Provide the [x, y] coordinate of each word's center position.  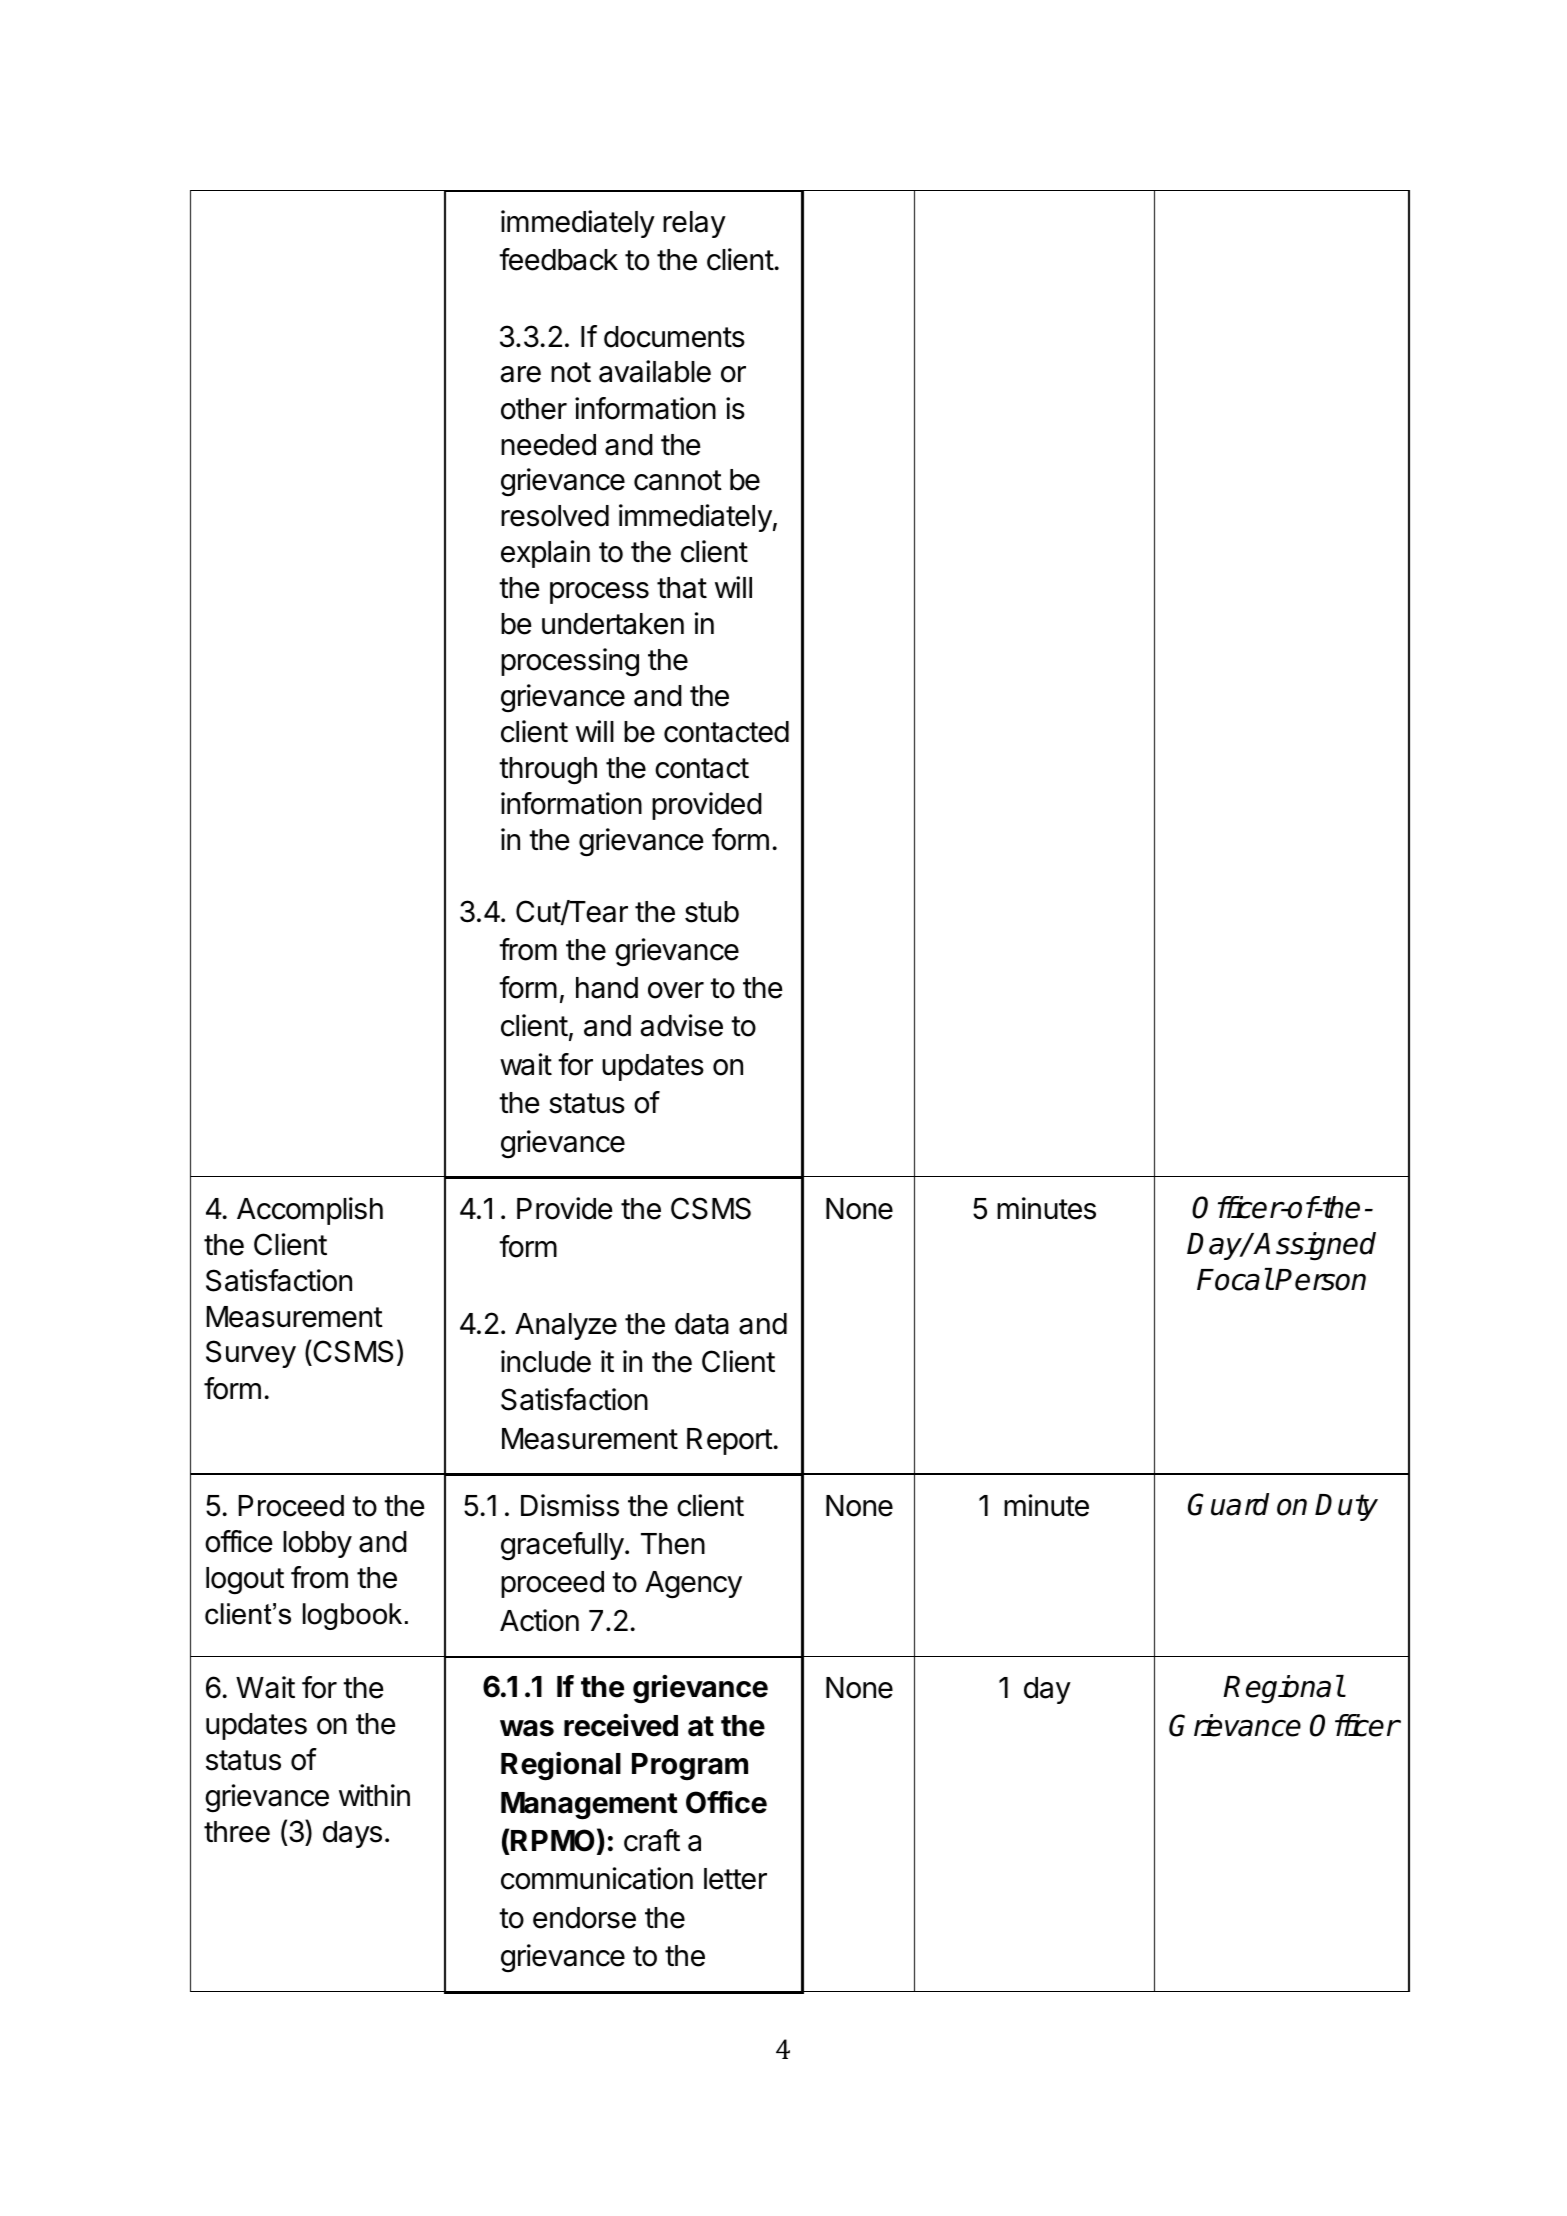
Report [730, 1441]
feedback [558, 259]
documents [674, 337]
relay [694, 224]
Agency [693, 1585]
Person [1320, 1280]
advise [682, 1025]
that [682, 588]
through [548, 771]
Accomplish [310, 1211]
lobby [317, 1544]
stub [712, 912]
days [352, 1834]
